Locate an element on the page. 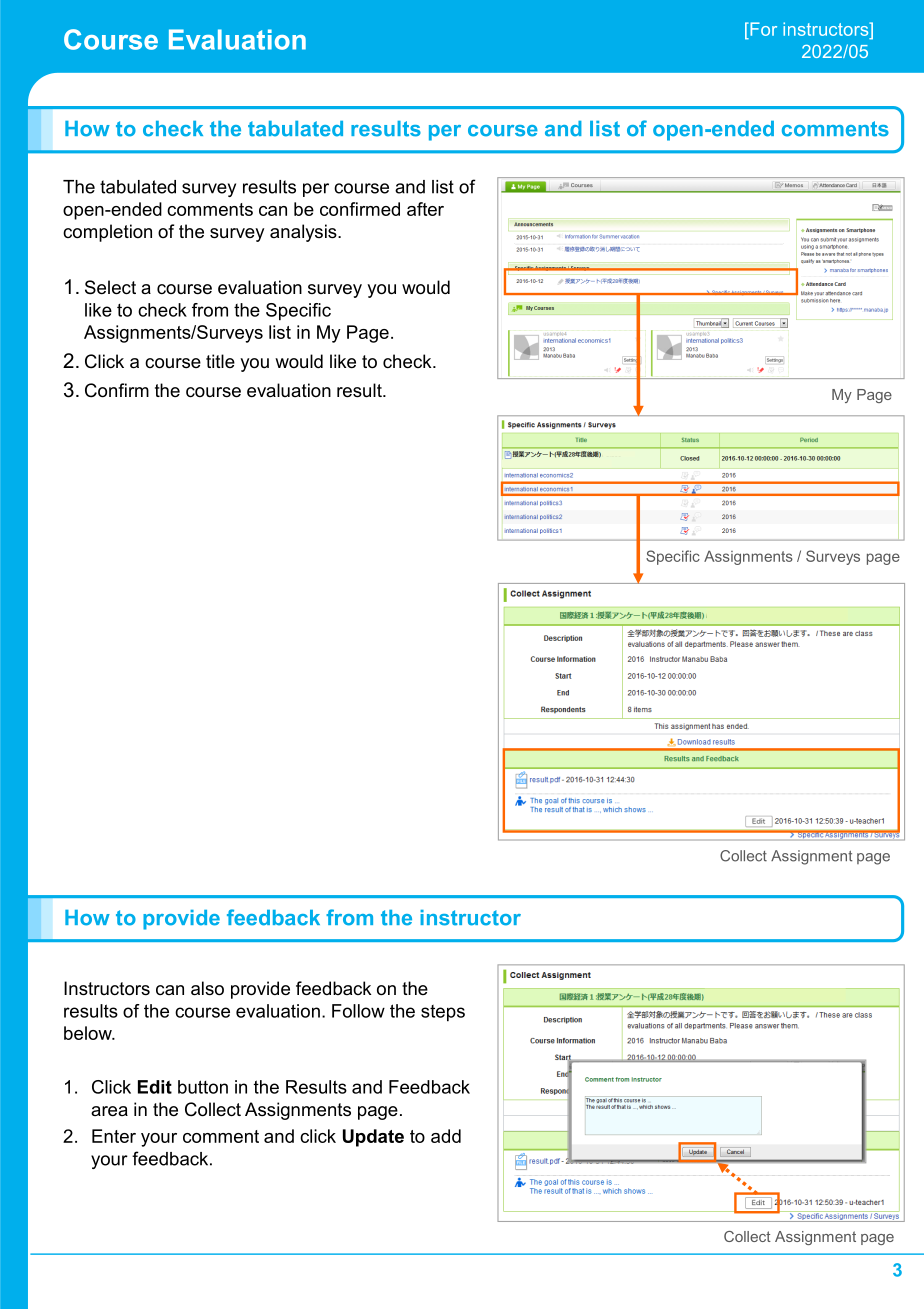  add is located at coordinates (446, 1136).
